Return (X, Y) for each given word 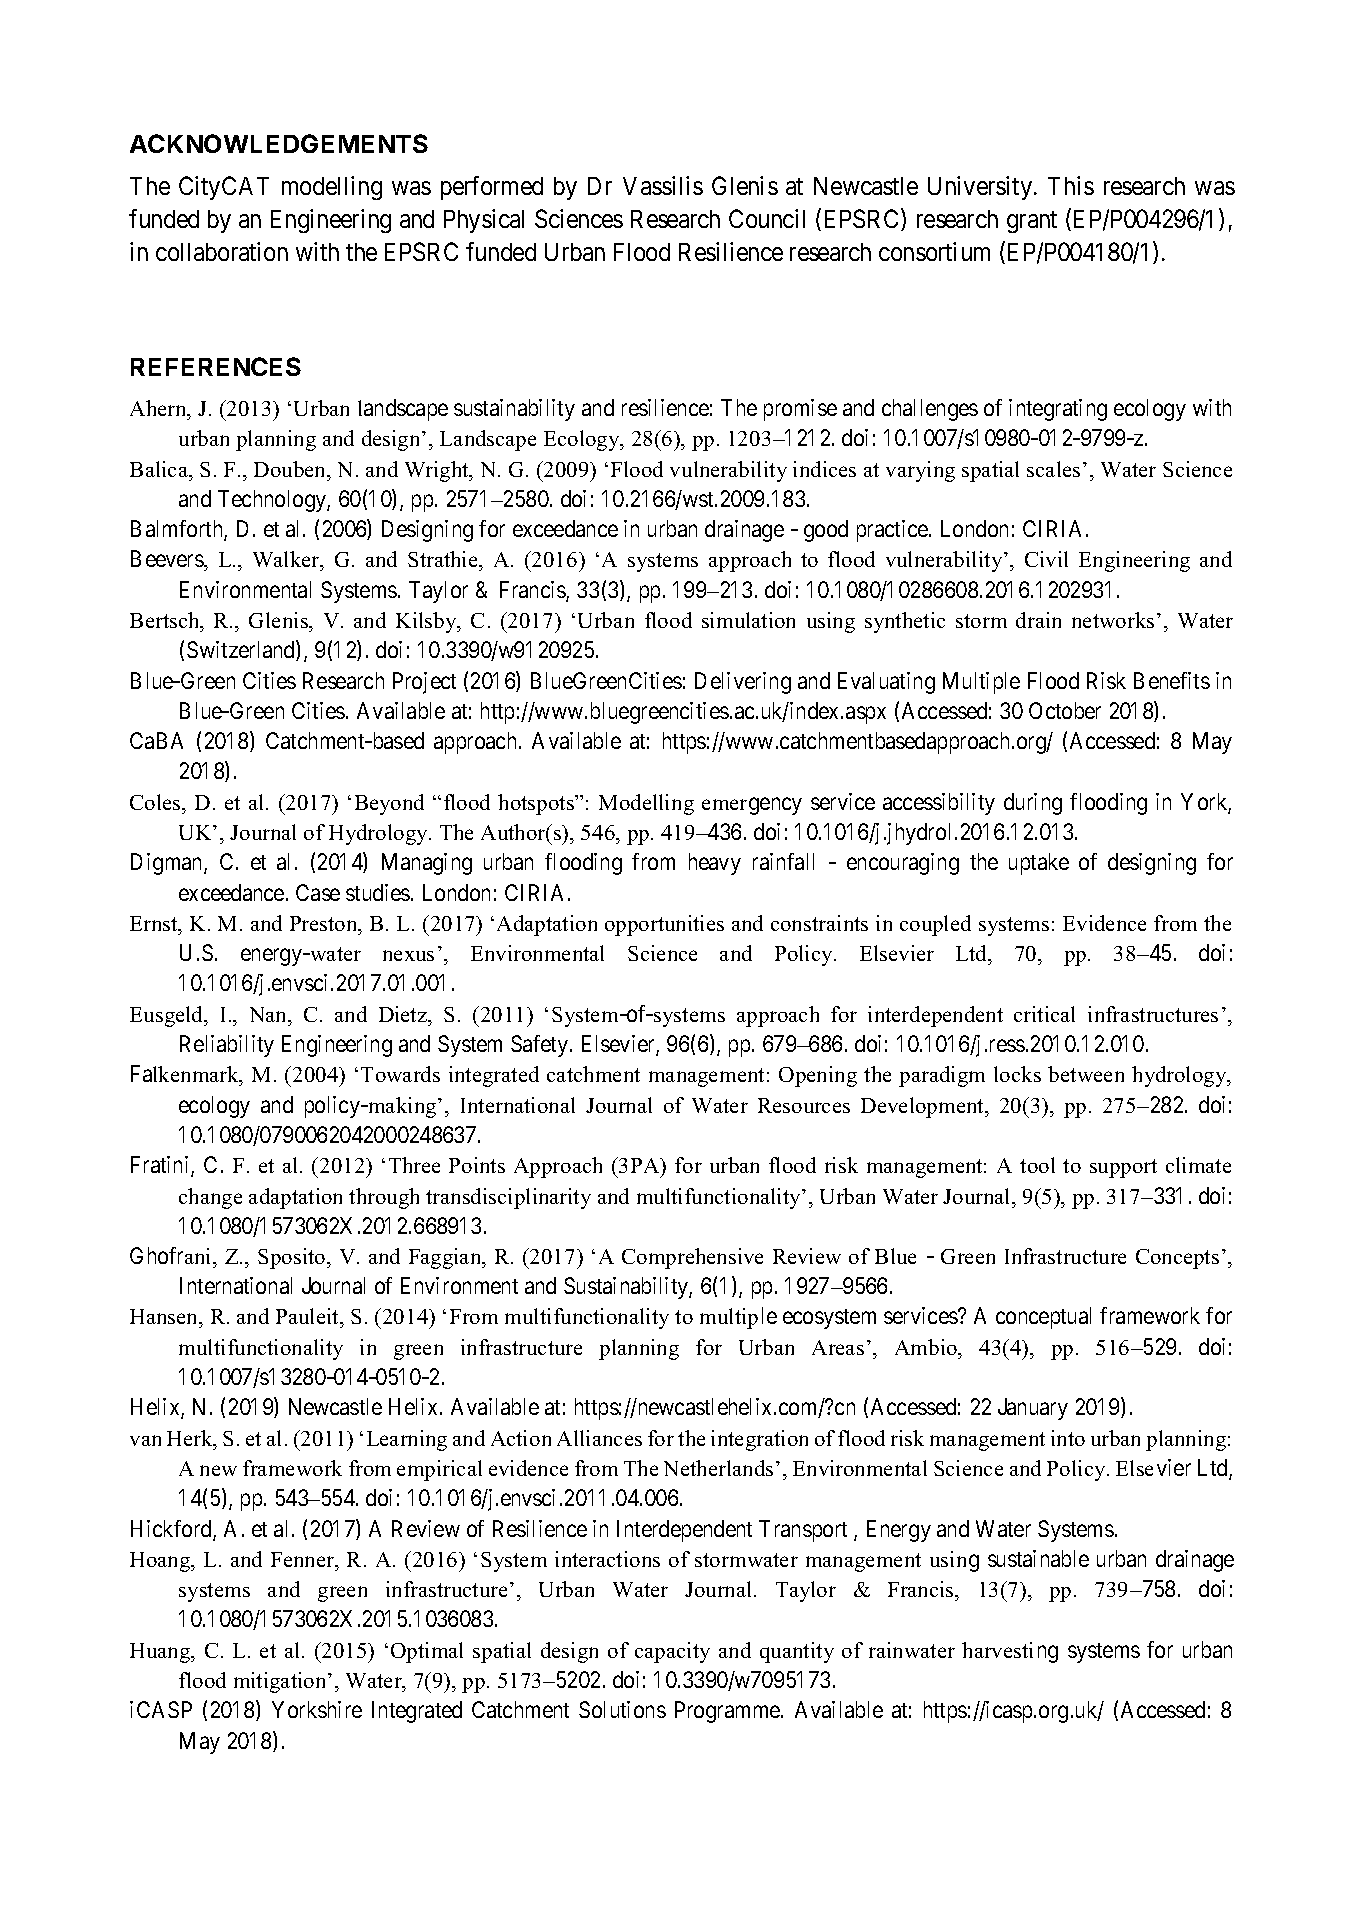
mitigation (281, 1682)
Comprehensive (692, 1258)
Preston (325, 923)
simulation (748, 620)
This (1071, 185)
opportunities (664, 925)
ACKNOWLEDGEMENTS (279, 143)
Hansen (165, 1318)
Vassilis (663, 185)
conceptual (1043, 1318)
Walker (287, 561)
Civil (1046, 559)
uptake (1039, 864)
